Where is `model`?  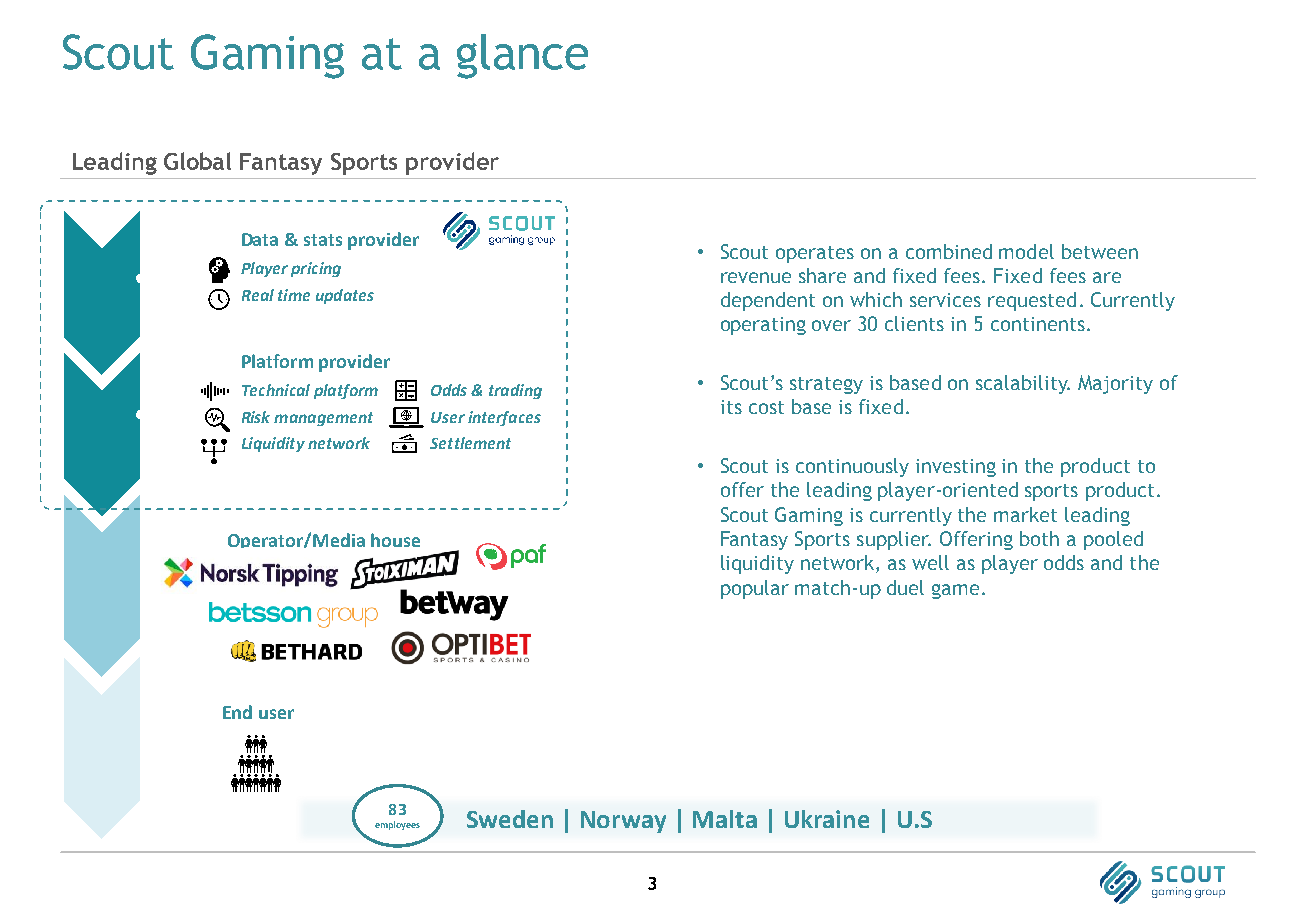
model is located at coordinates (1026, 251).
